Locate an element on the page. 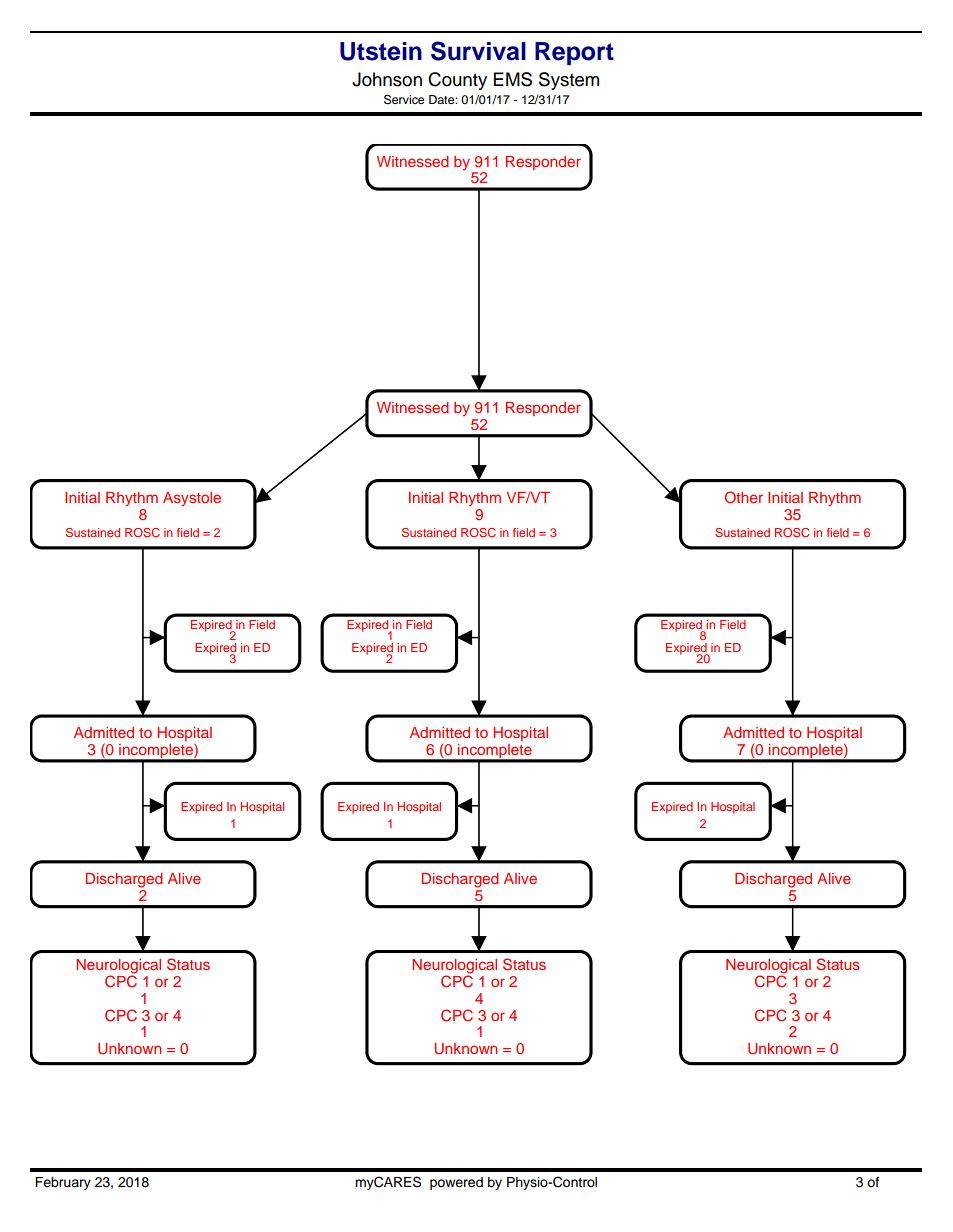 The height and width of the page is (1232, 953). Service is located at coordinates (404, 100).
